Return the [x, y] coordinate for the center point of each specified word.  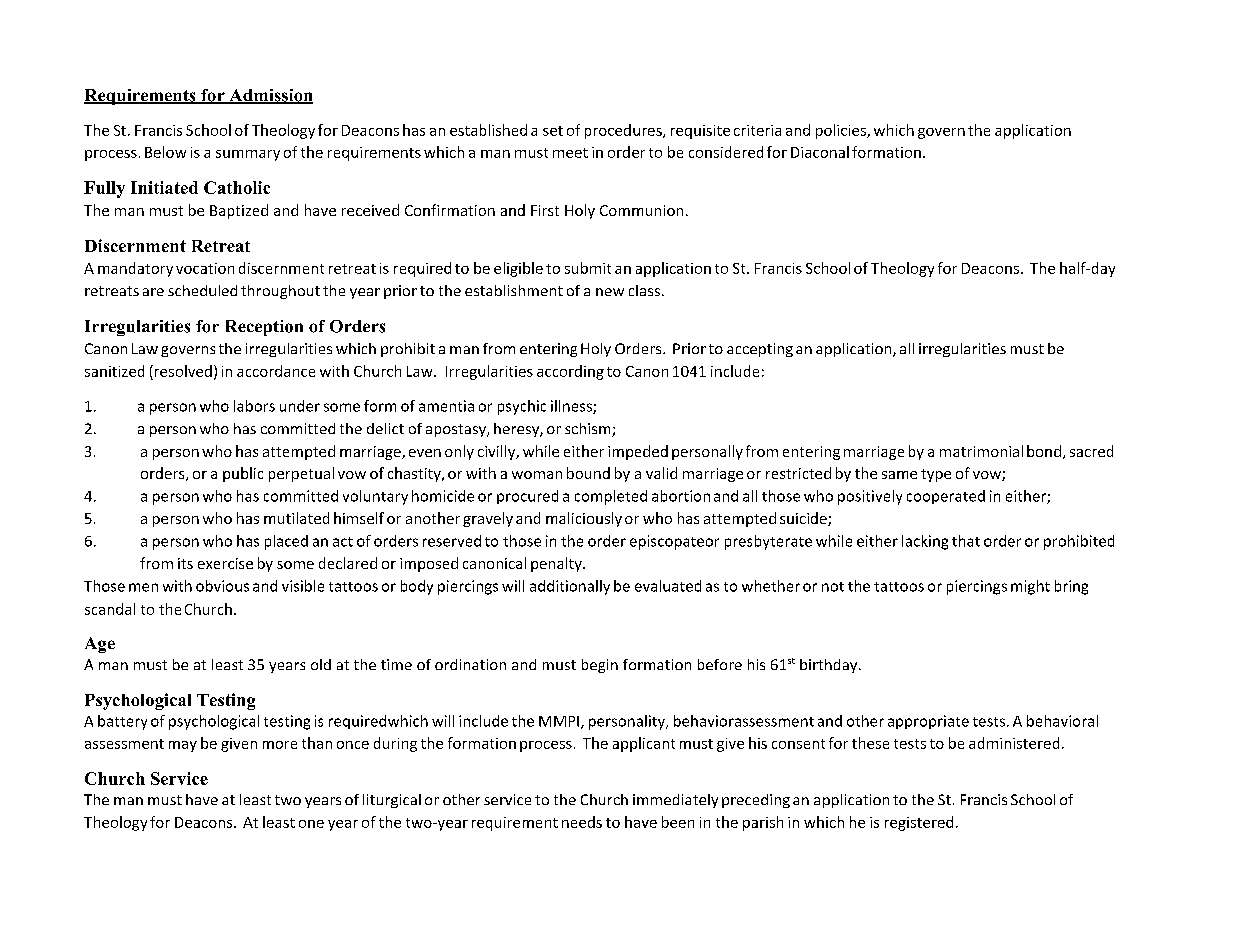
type [936, 475]
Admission [270, 96]
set [553, 131]
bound [588, 473]
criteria [757, 130]
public [243, 474]
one [311, 824]
